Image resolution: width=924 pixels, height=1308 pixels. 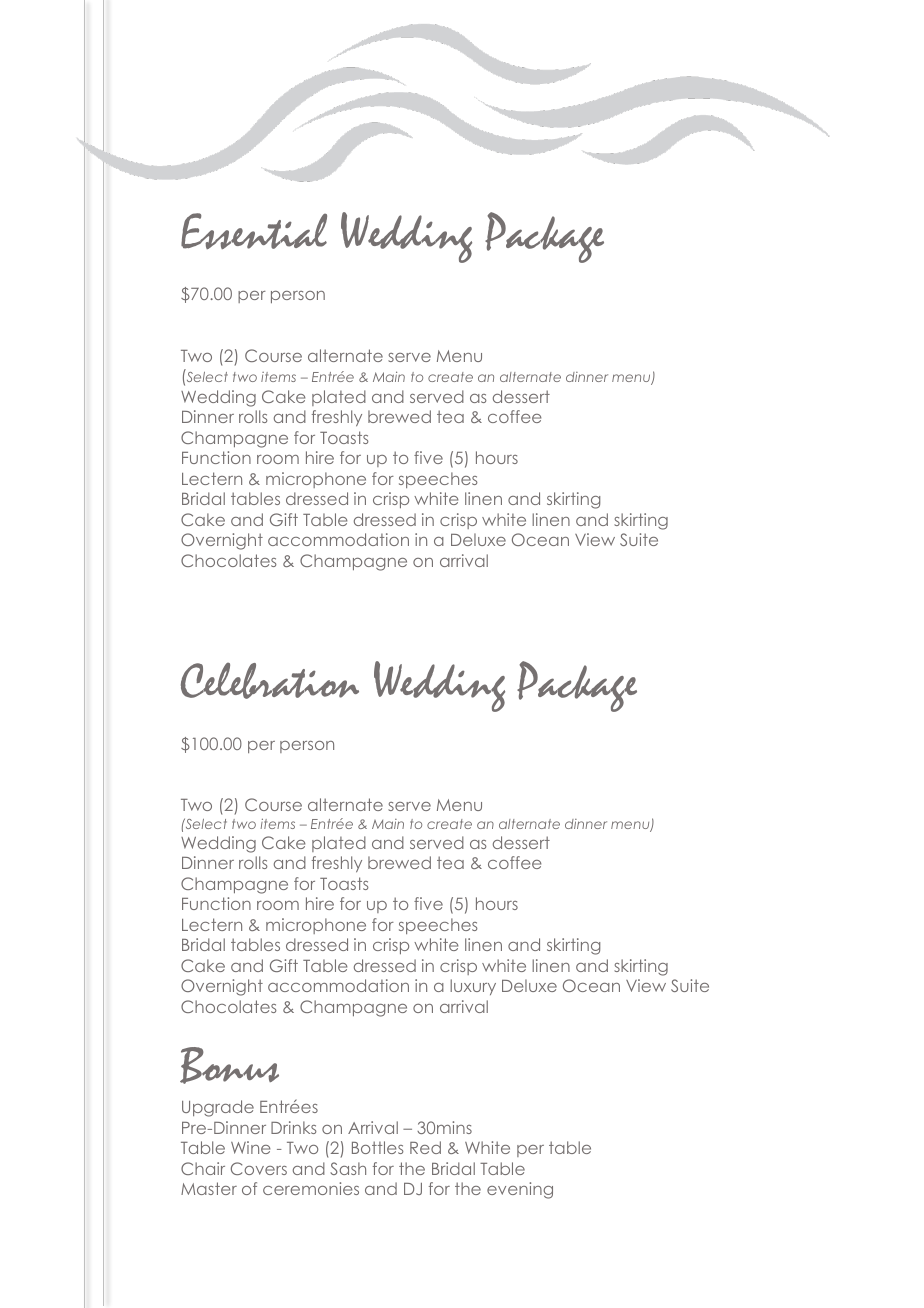 What do you see at coordinates (378, 1147) in the document?
I see `Bottles` at bounding box center [378, 1147].
